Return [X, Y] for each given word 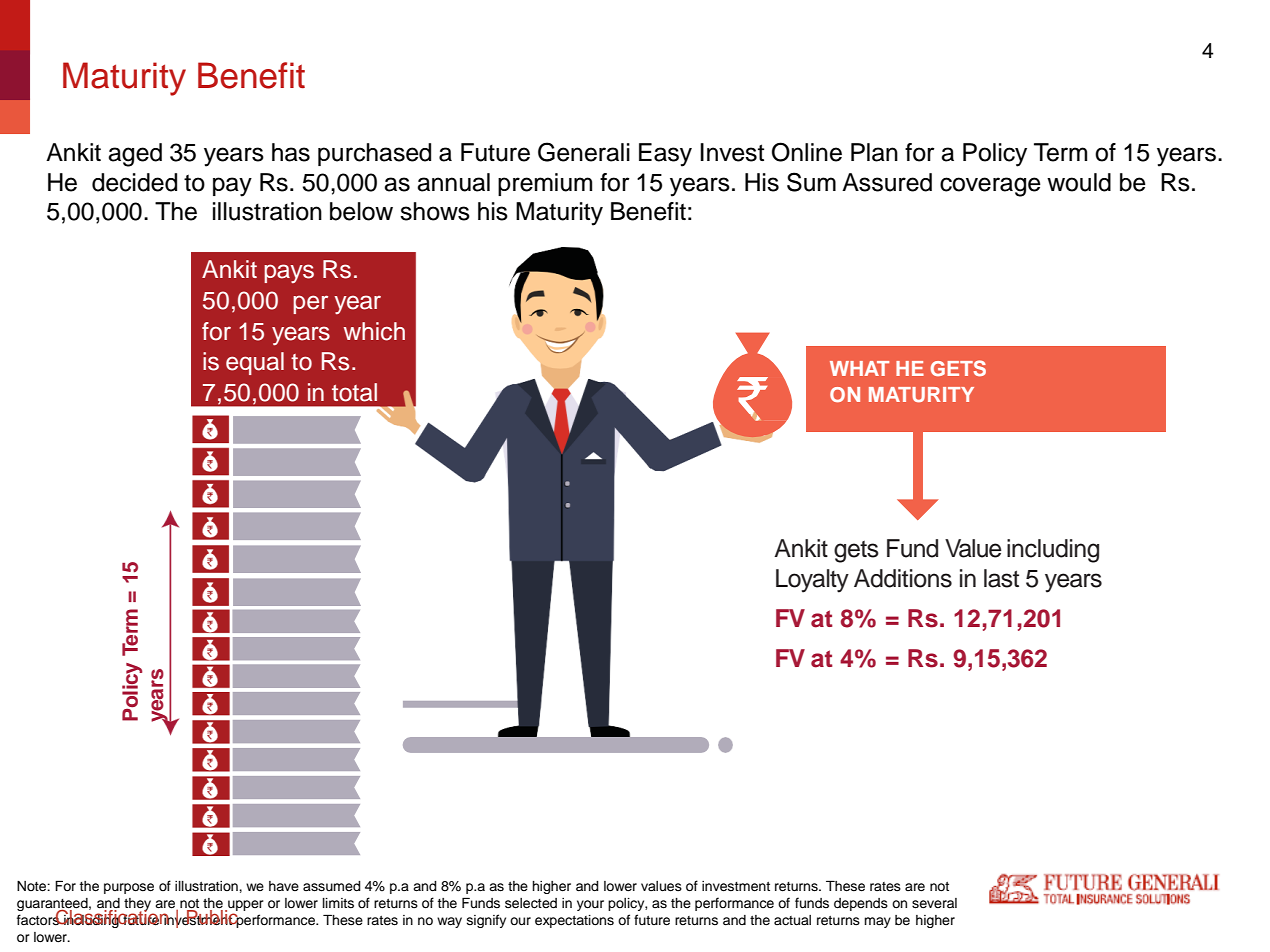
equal [255, 363]
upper [245, 906]
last [1001, 578]
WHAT [859, 368]
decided [134, 182]
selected [531, 903]
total [354, 392]
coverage [990, 187]
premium [545, 184]
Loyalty [812, 581]
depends [861, 904]
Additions [903, 578]
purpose [129, 888]
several [934, 903]
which [374, 331]
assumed [332, 886]
